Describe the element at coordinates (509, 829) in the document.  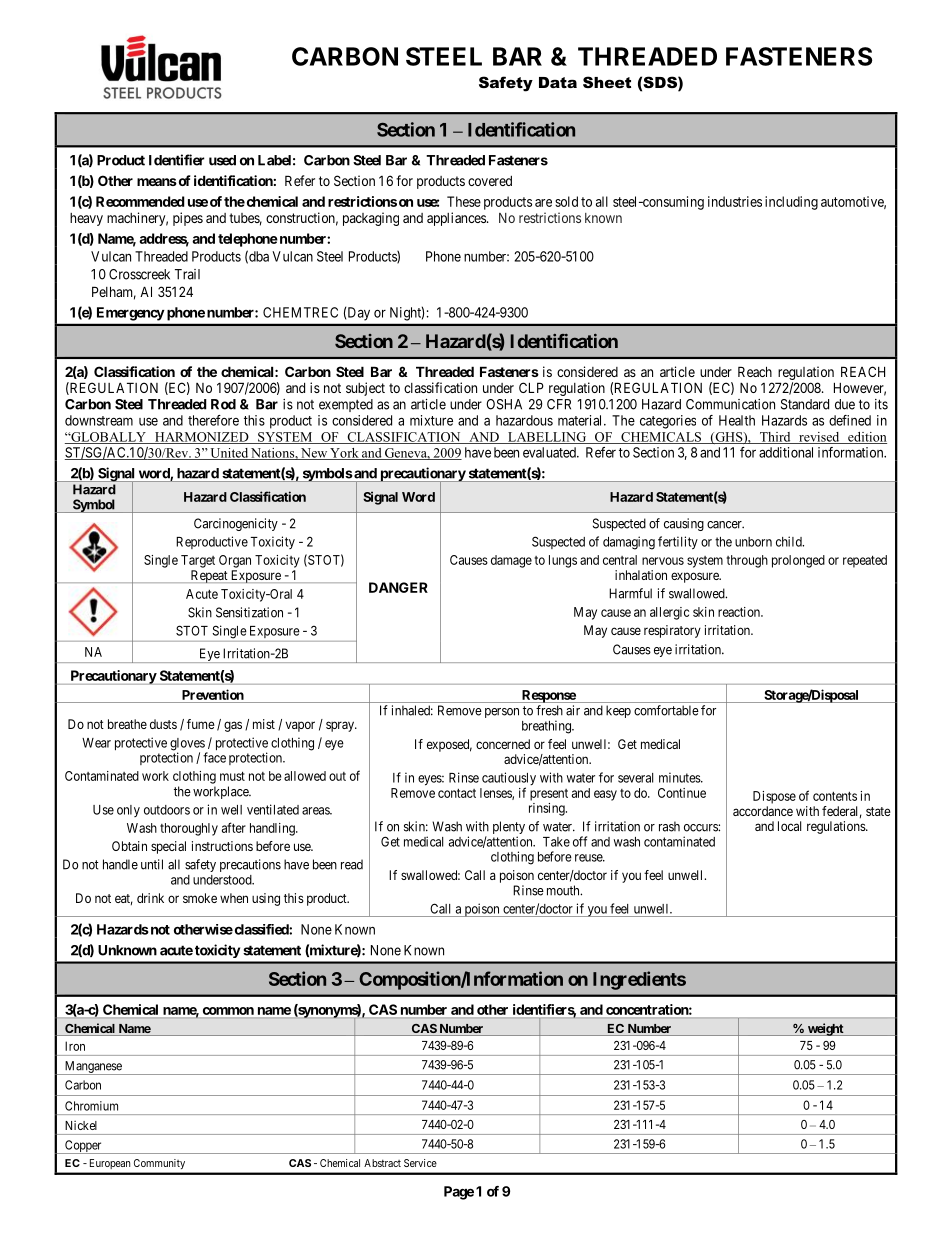
I see `plenty` at that location.
